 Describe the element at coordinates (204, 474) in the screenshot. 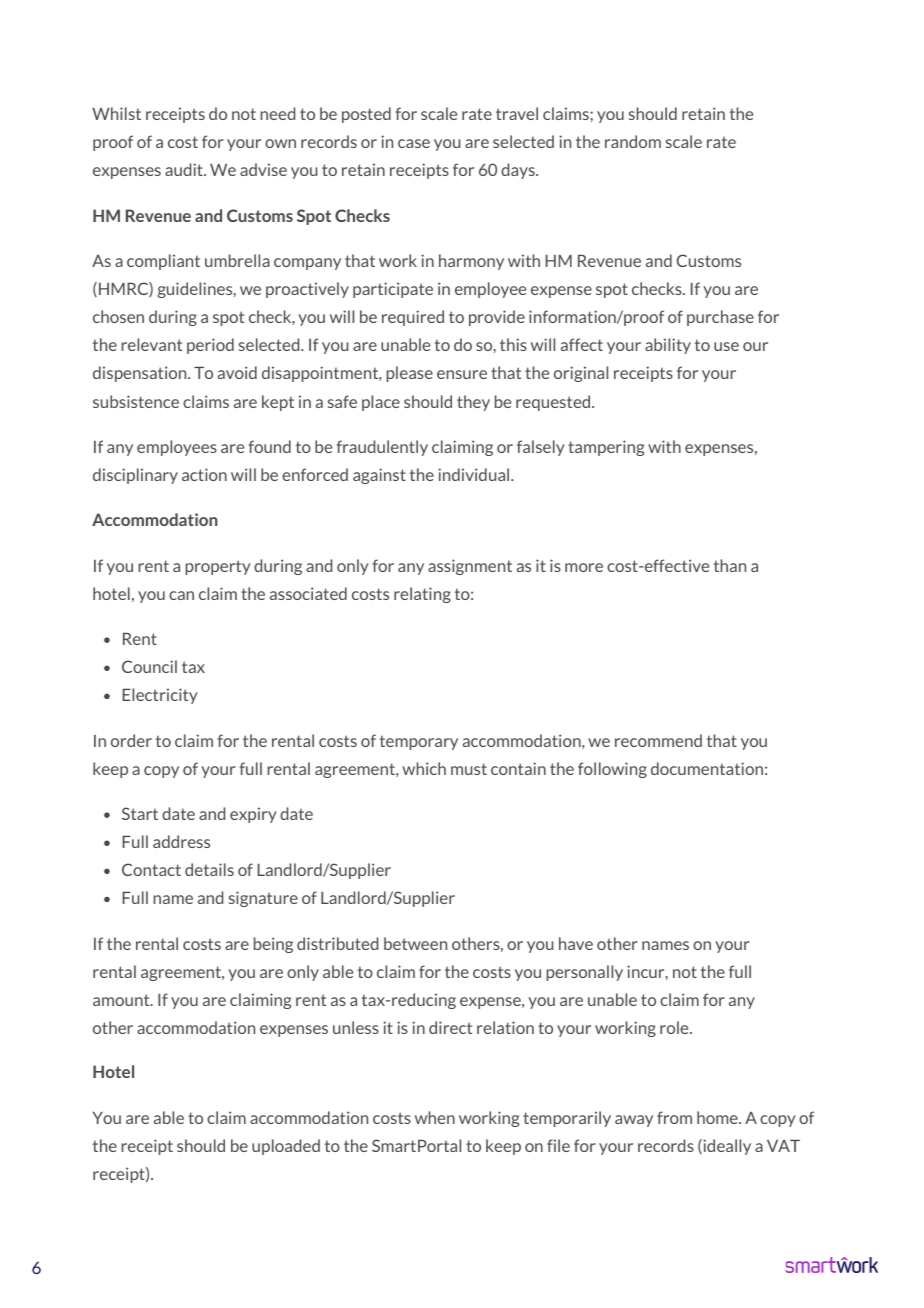

I see `action` at that location.
